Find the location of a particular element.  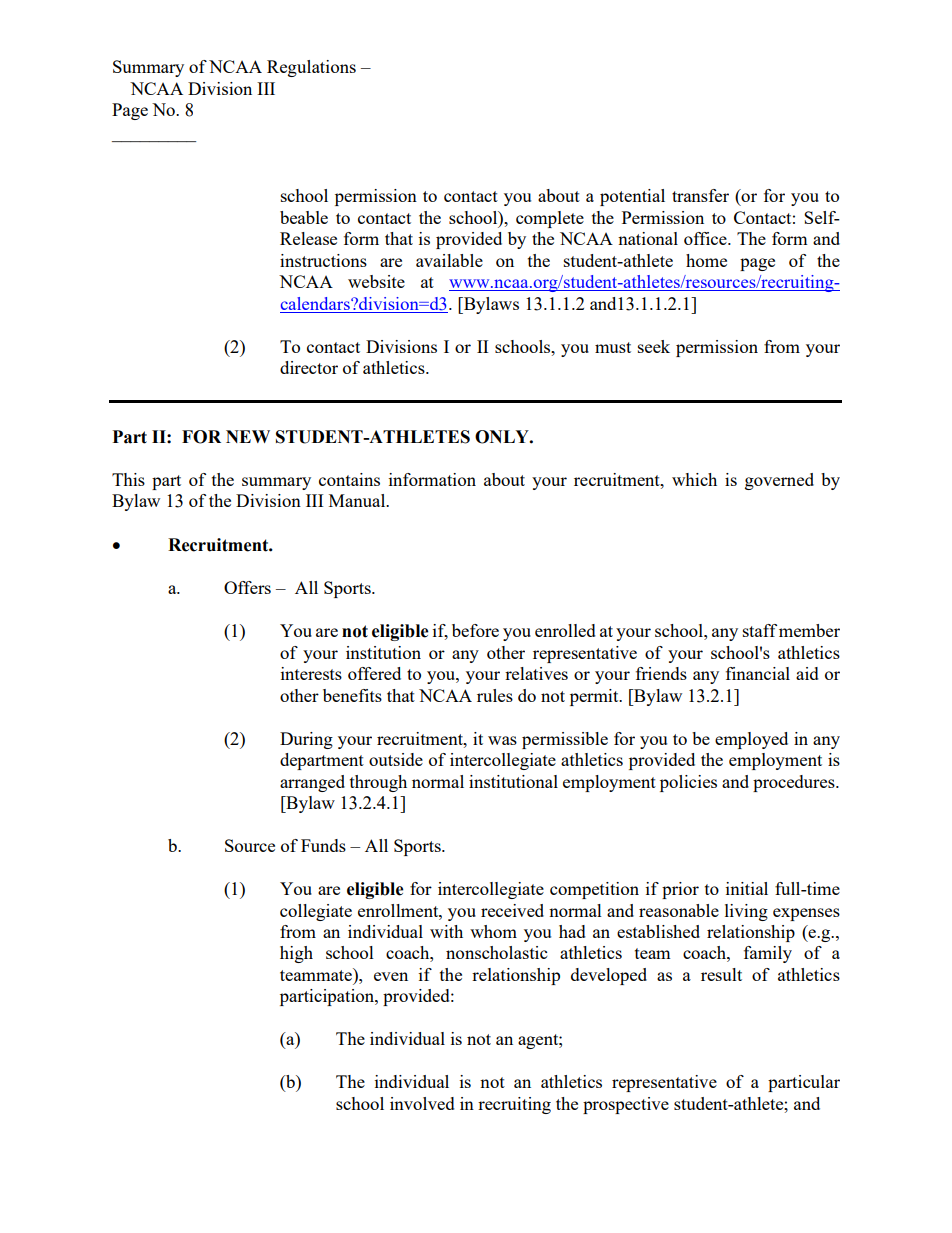

high is located at coordinates (296, 954).
